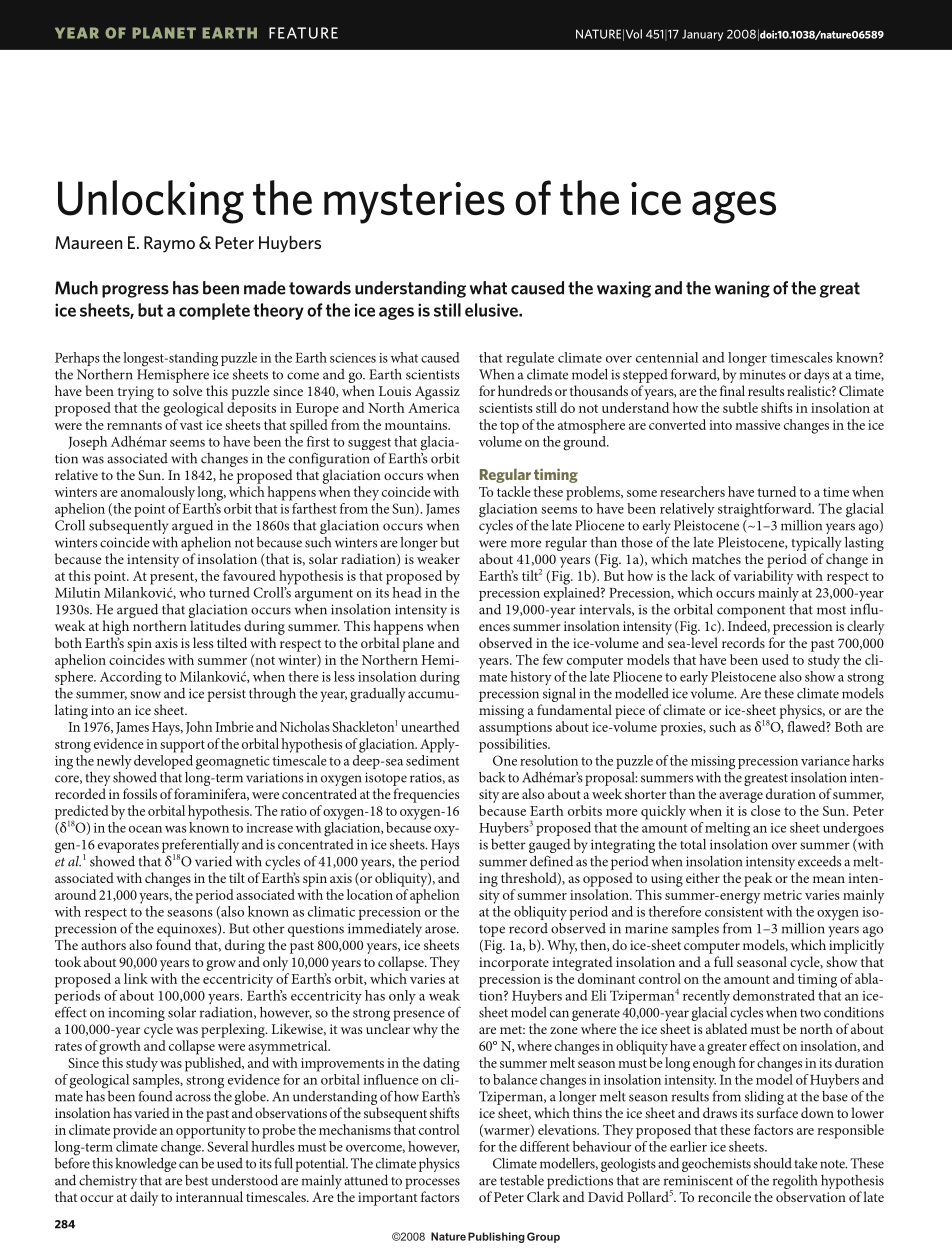  I want to click on vast, so click(191, 425).
